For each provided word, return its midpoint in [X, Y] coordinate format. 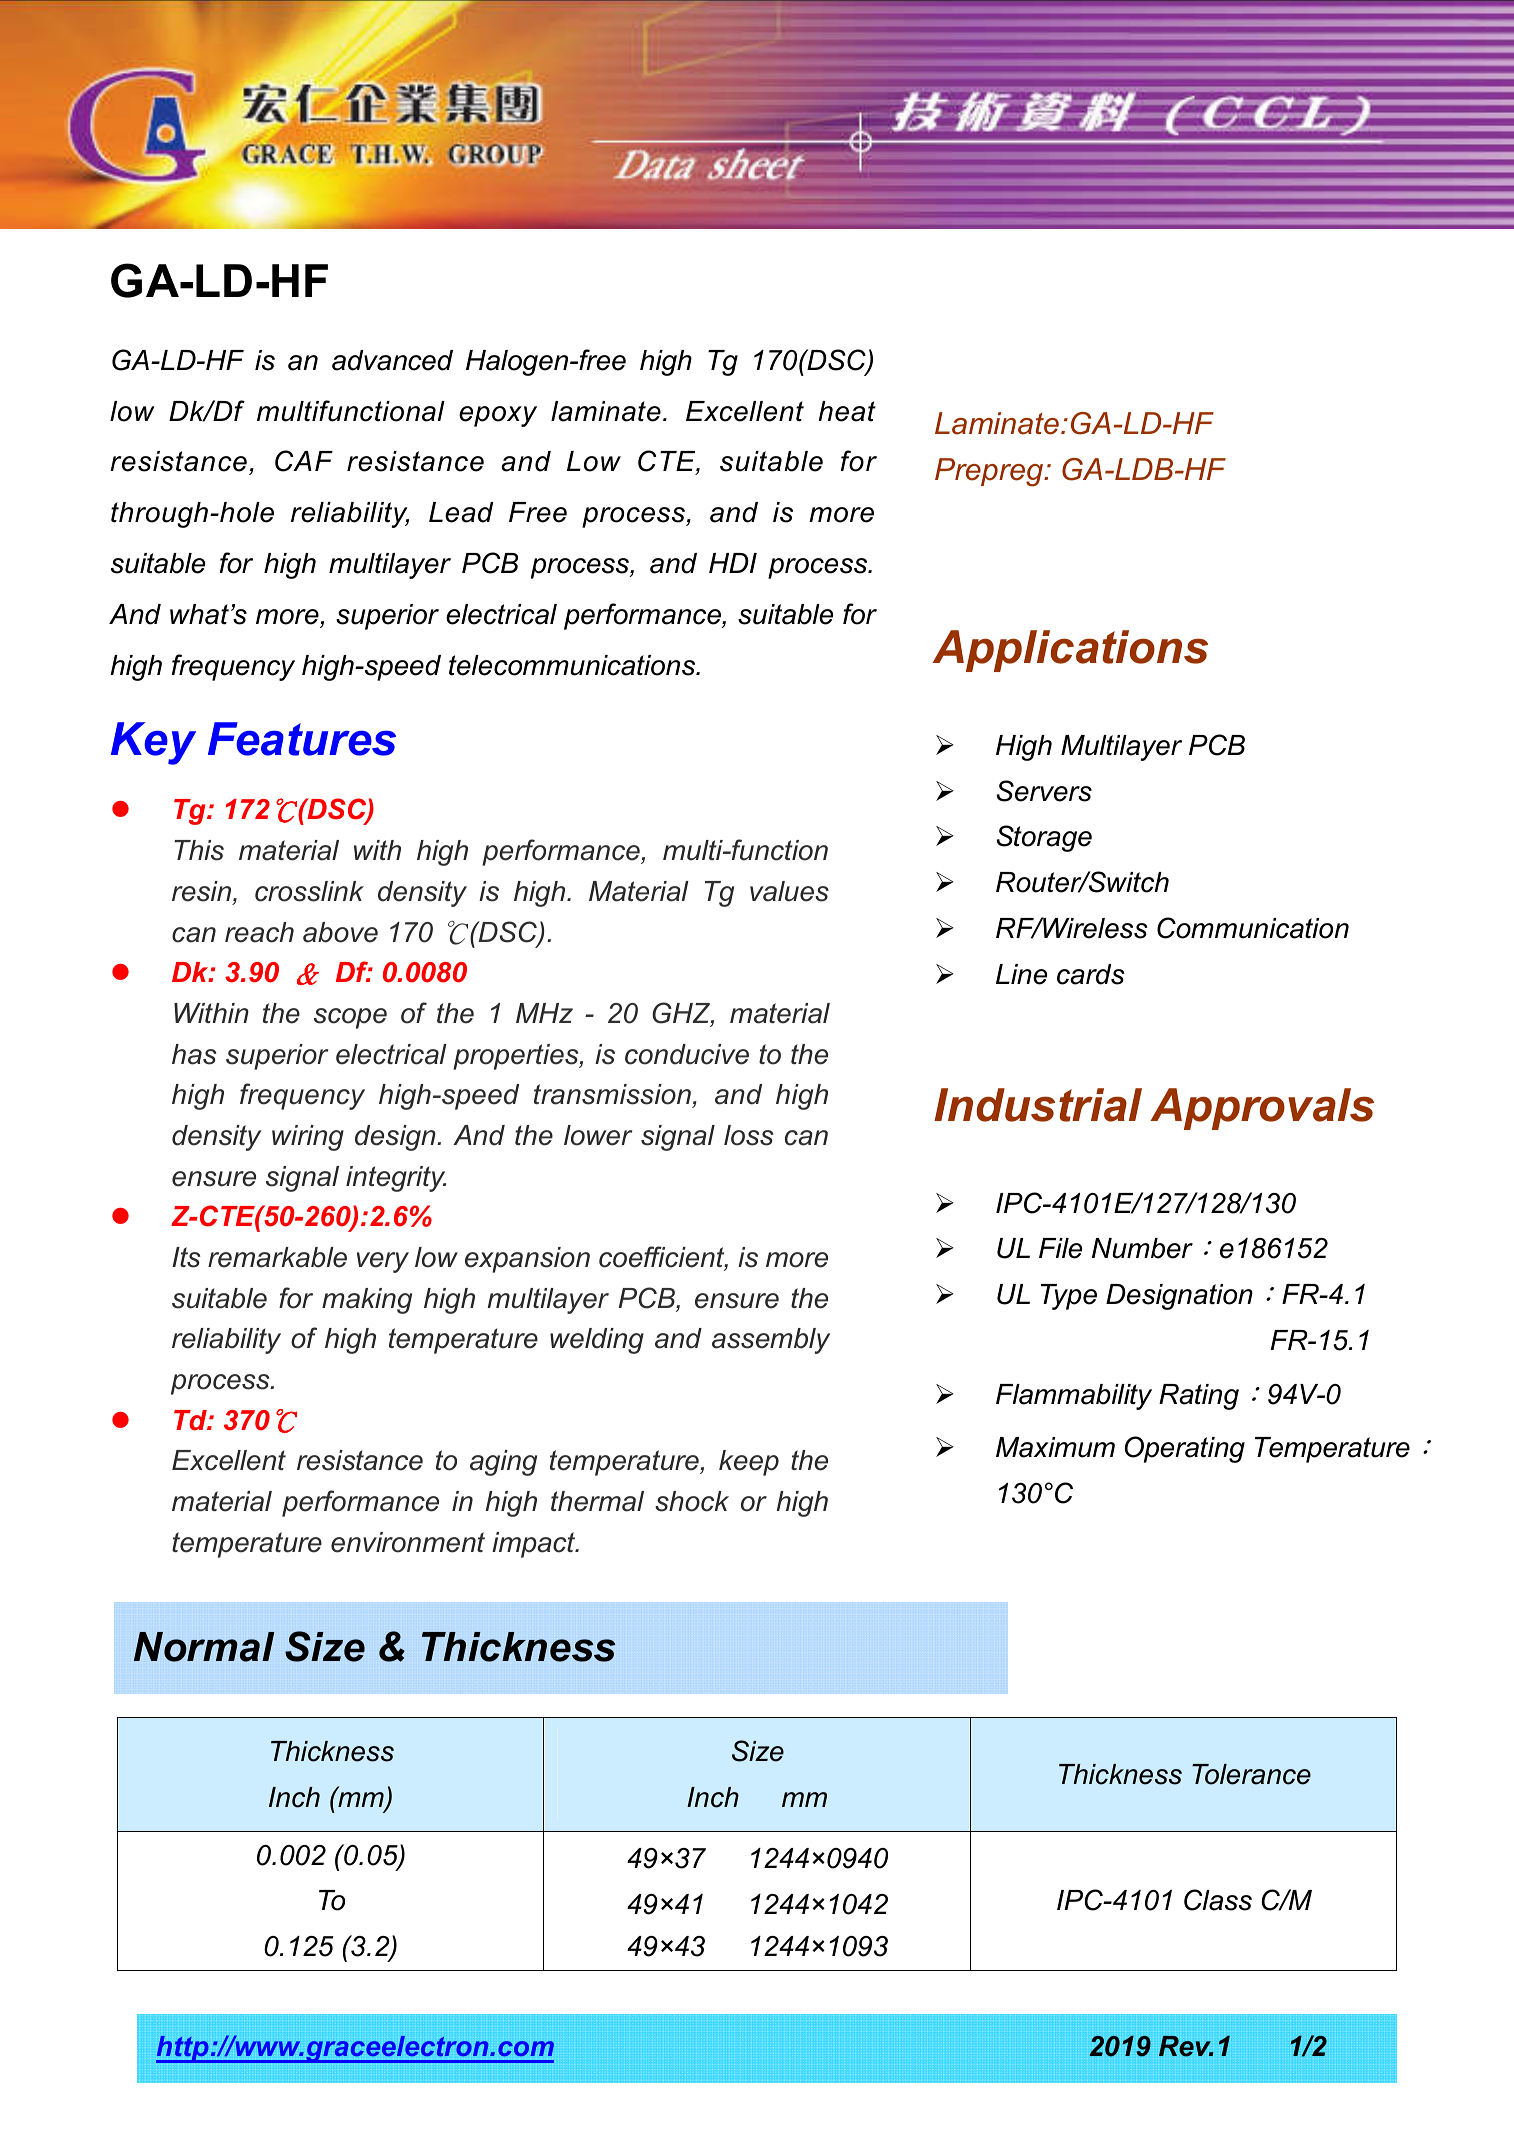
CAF [304, 461]
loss [748, 1135]
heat [847, 411]
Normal [204, 1647]
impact [535, 1545]
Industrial [1038, 1105]
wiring [308, 1138]
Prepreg [990, 472]
